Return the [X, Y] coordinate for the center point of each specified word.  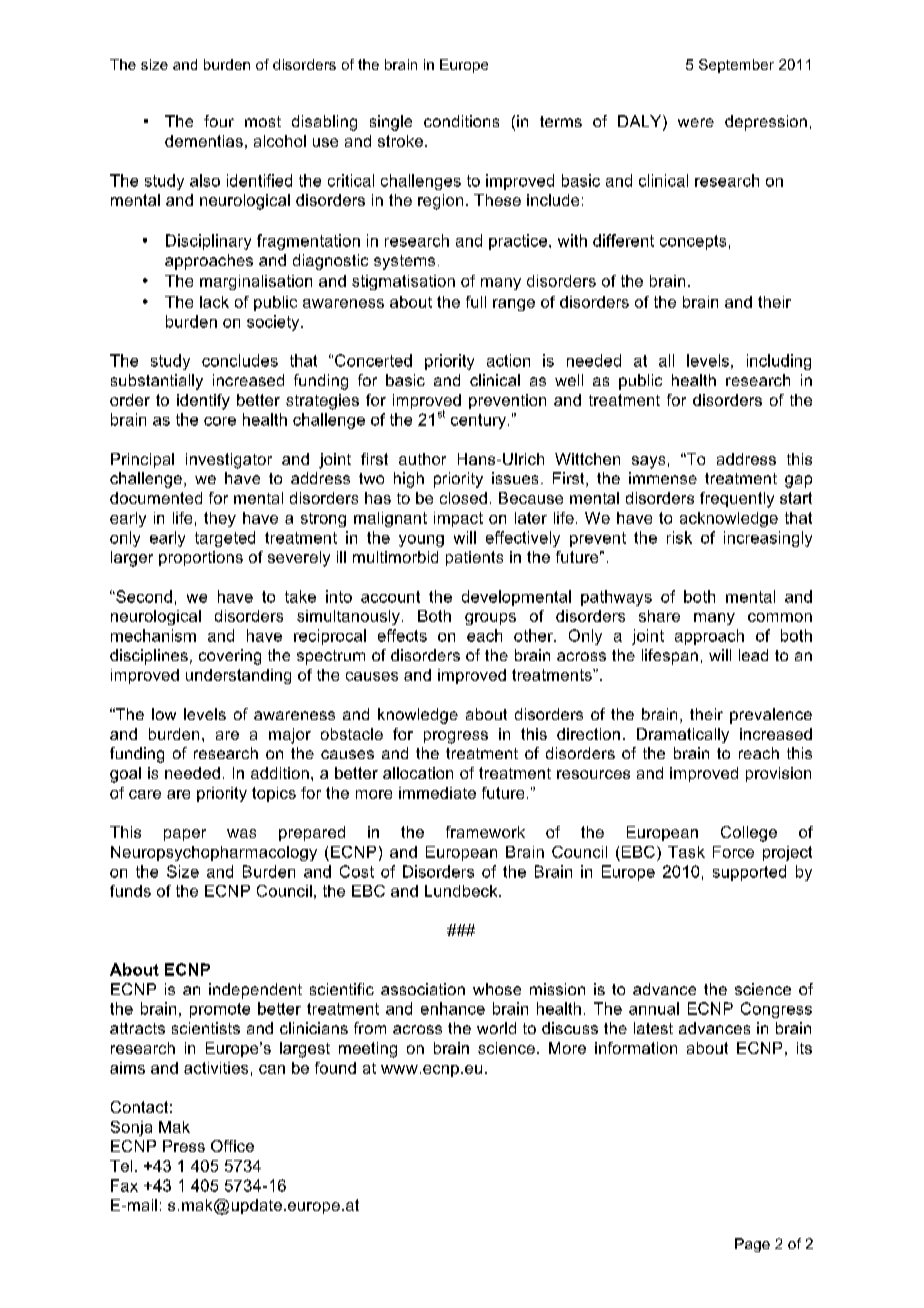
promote [220, 1010]
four [219, 121]
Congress [776, 1010]
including [779, 362]
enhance [453, 1008]
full [476, 302]
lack [214, 302]
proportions [201, 558]
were [696, 122]
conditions [461, 121]
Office [232, 1146]
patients [474, 558]
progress [456, 737]
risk [679, 537]
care [145, 794]
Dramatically [683, 735]
